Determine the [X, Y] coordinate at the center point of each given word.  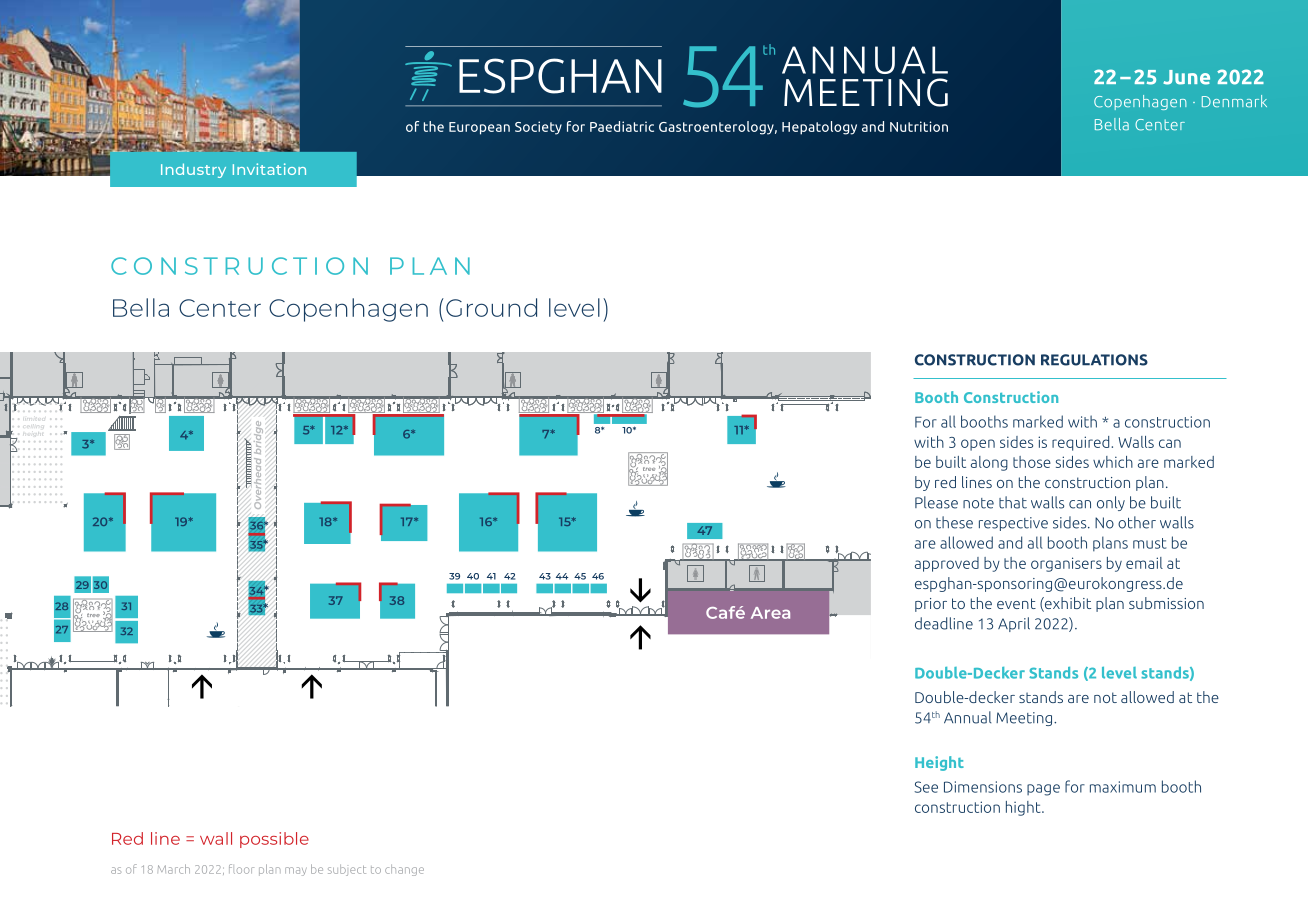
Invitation [269, 169]
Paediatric [622, 126]
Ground [491, 307]
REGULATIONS [1094, 360]
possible [274, 840]
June [1186, 77]
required [1080, 443]
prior [931, 605]
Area [770, 613]
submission [1166, 603]
